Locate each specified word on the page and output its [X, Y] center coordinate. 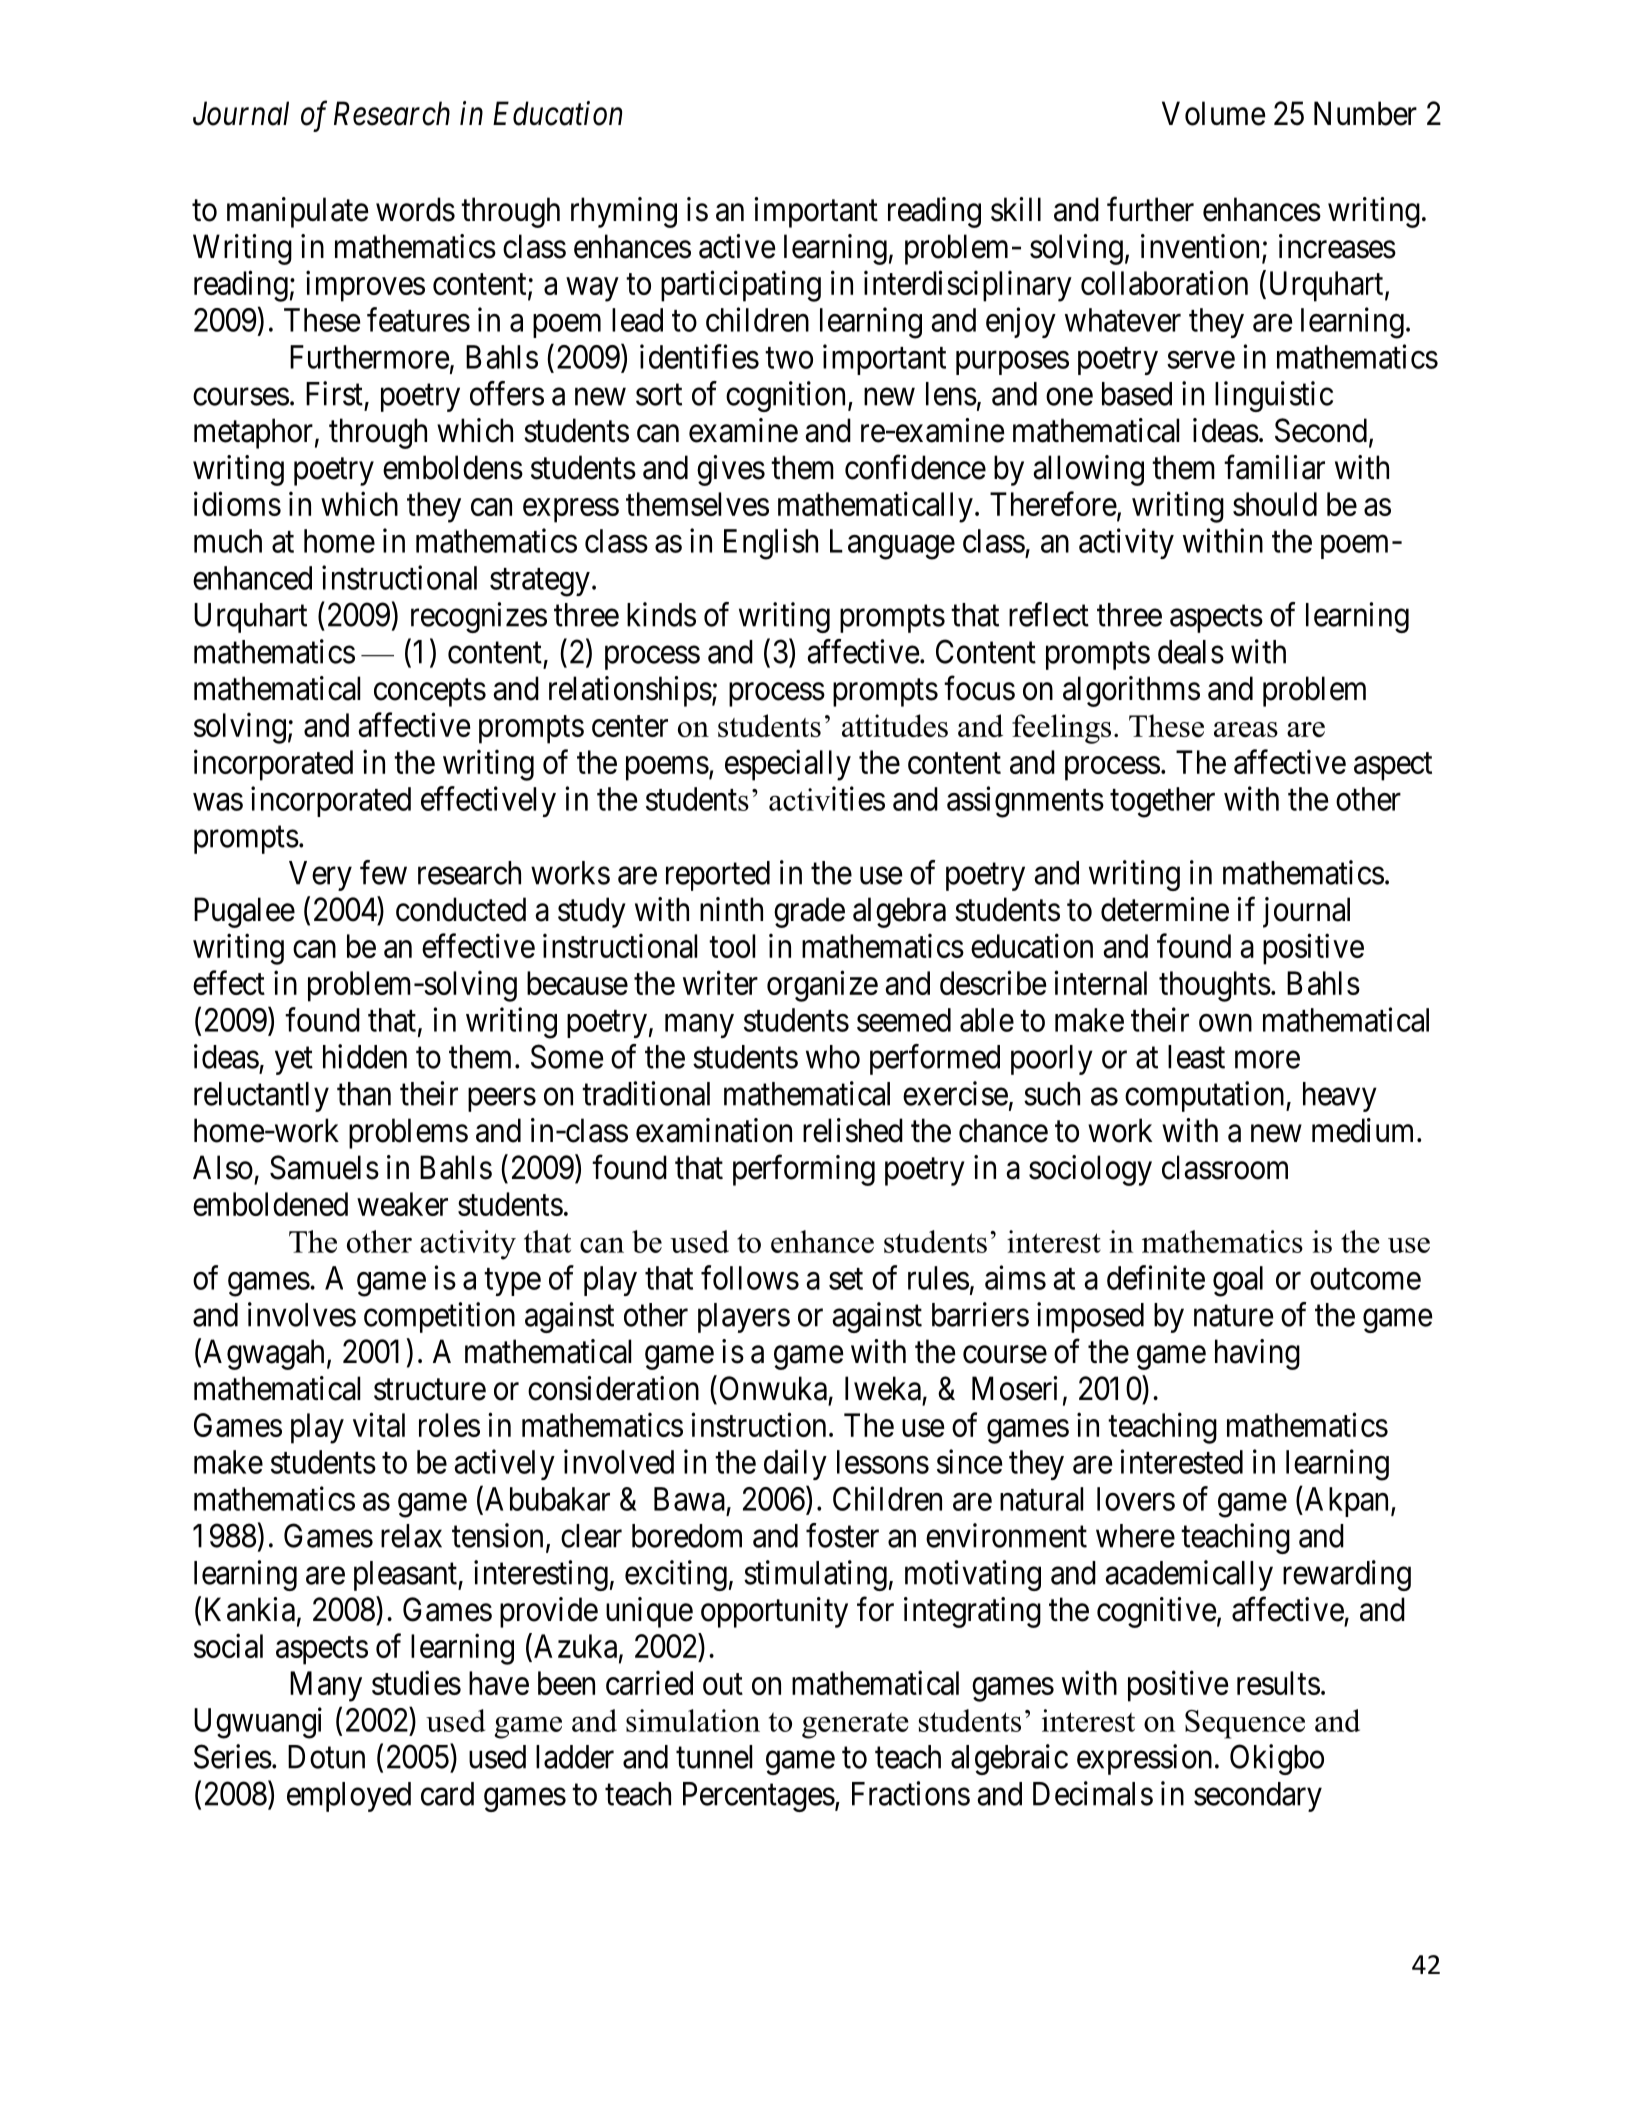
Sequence [1245, 1724]
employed [349, 1797]
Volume [1213, 113]
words [415, 209]
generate [855, 1725]
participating [741, 286]
